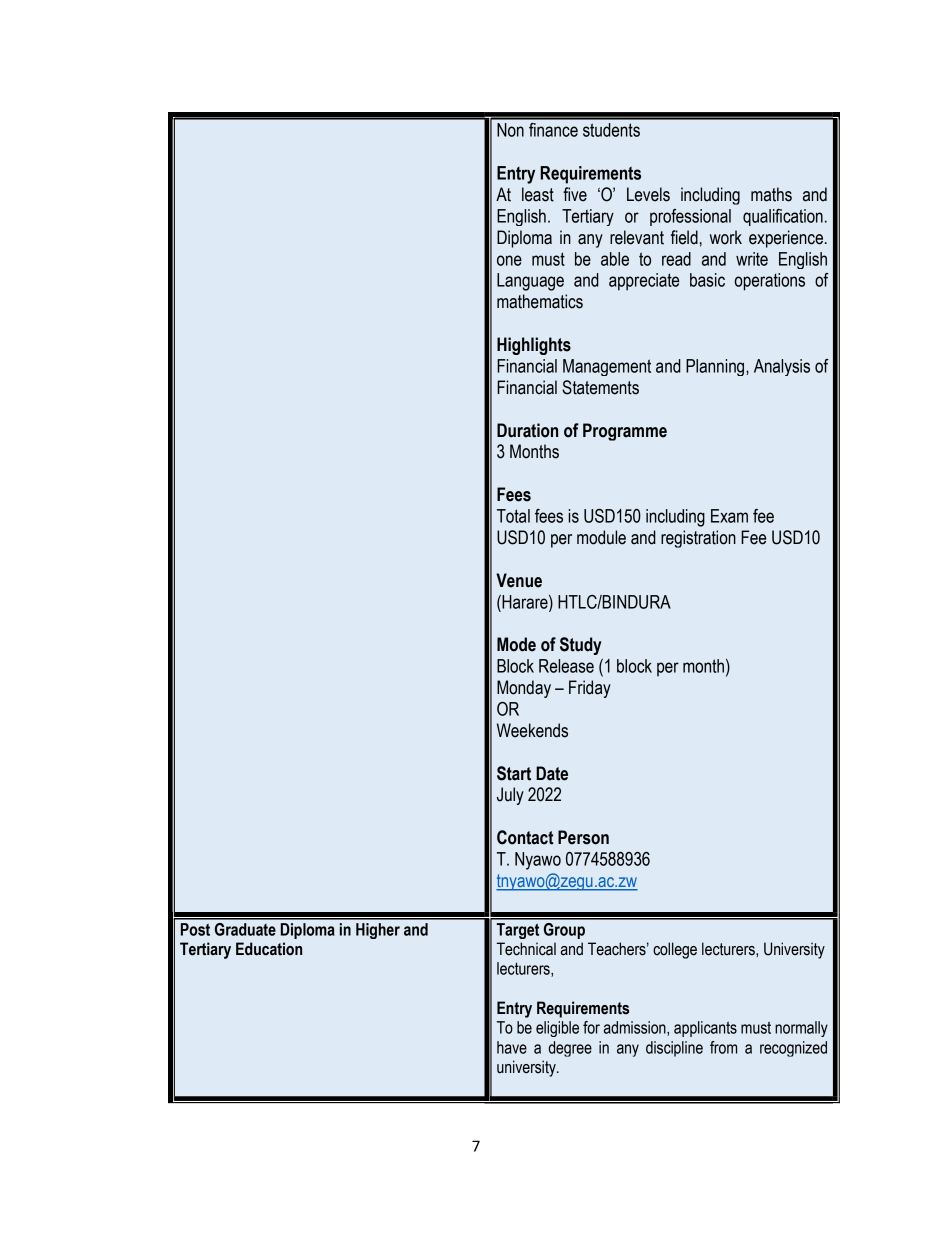 Image resolution: width=952 pixels, height=1233 pixels. I want to click on Person, so click(583, 837).
